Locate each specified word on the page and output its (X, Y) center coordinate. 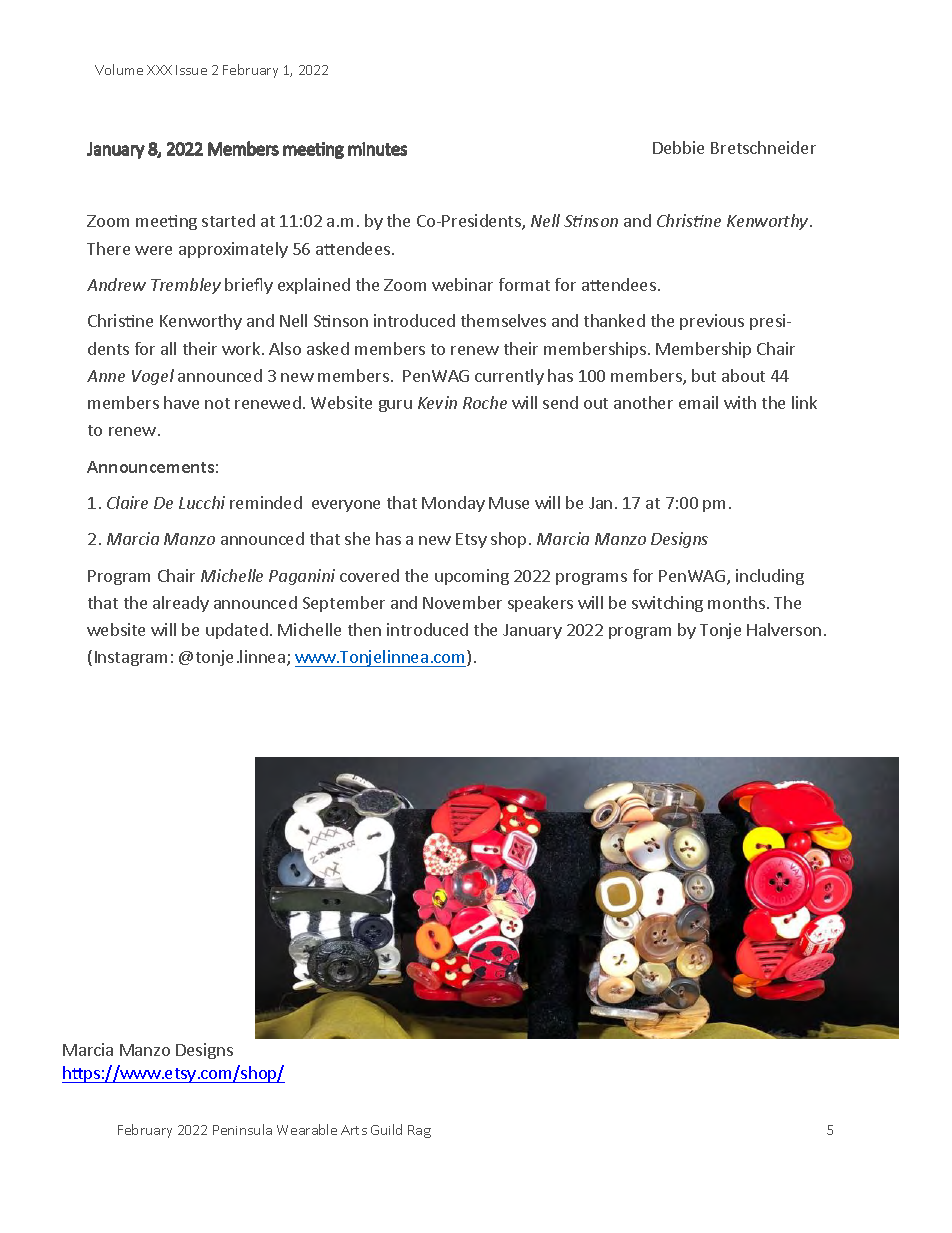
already (181, 604)
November (462, 602)
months (738, 602)
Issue (191, 70)
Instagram (131, 658)
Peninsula (242, 1129)
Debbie (678, 147)
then (364, 629)
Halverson (784, 629)
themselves (503, 320)
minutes (377, 149)
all (168, 348)
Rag (419, 1131)
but (704, 375)
